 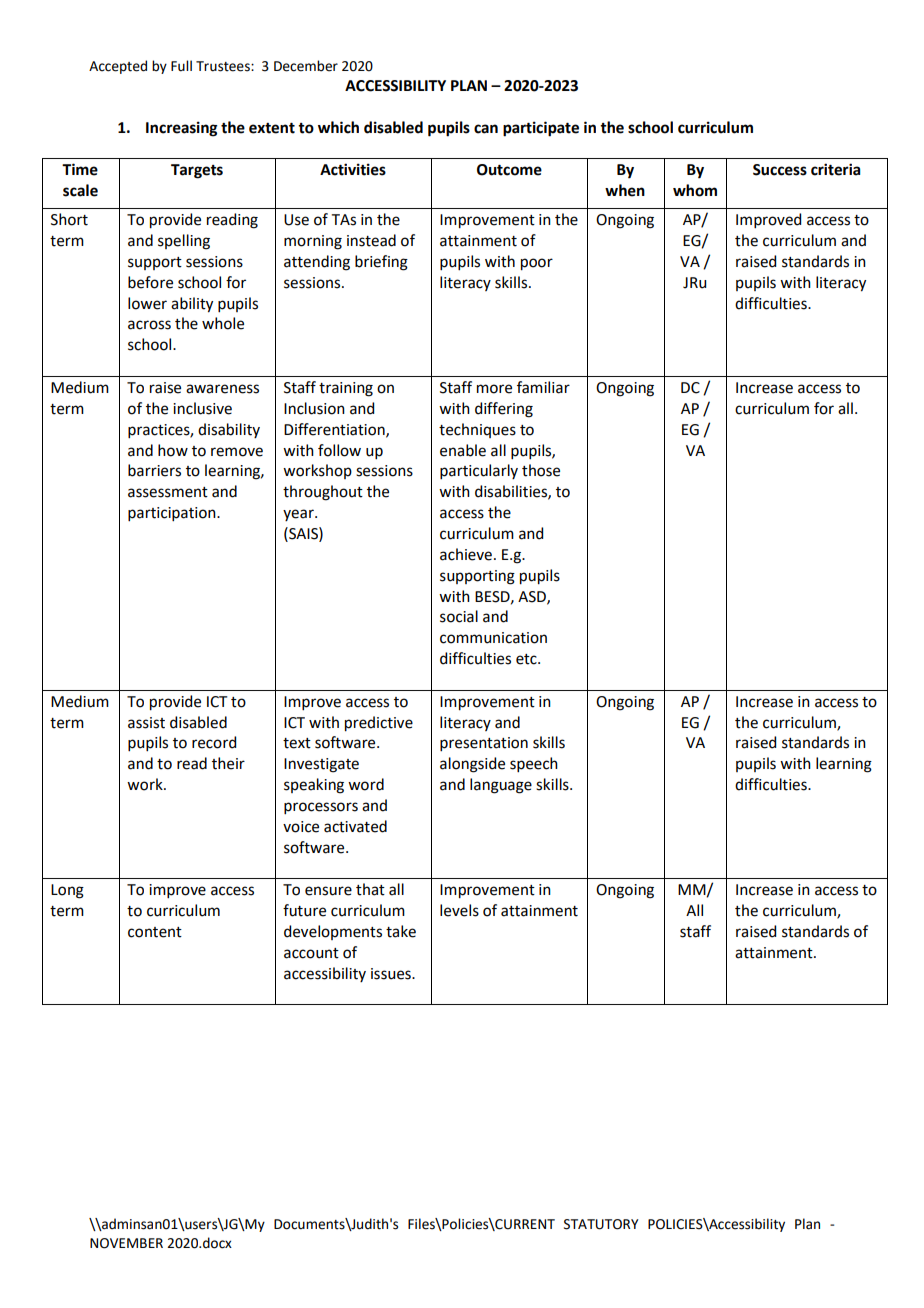 I want to click on more, so click(x=494, y=389).
